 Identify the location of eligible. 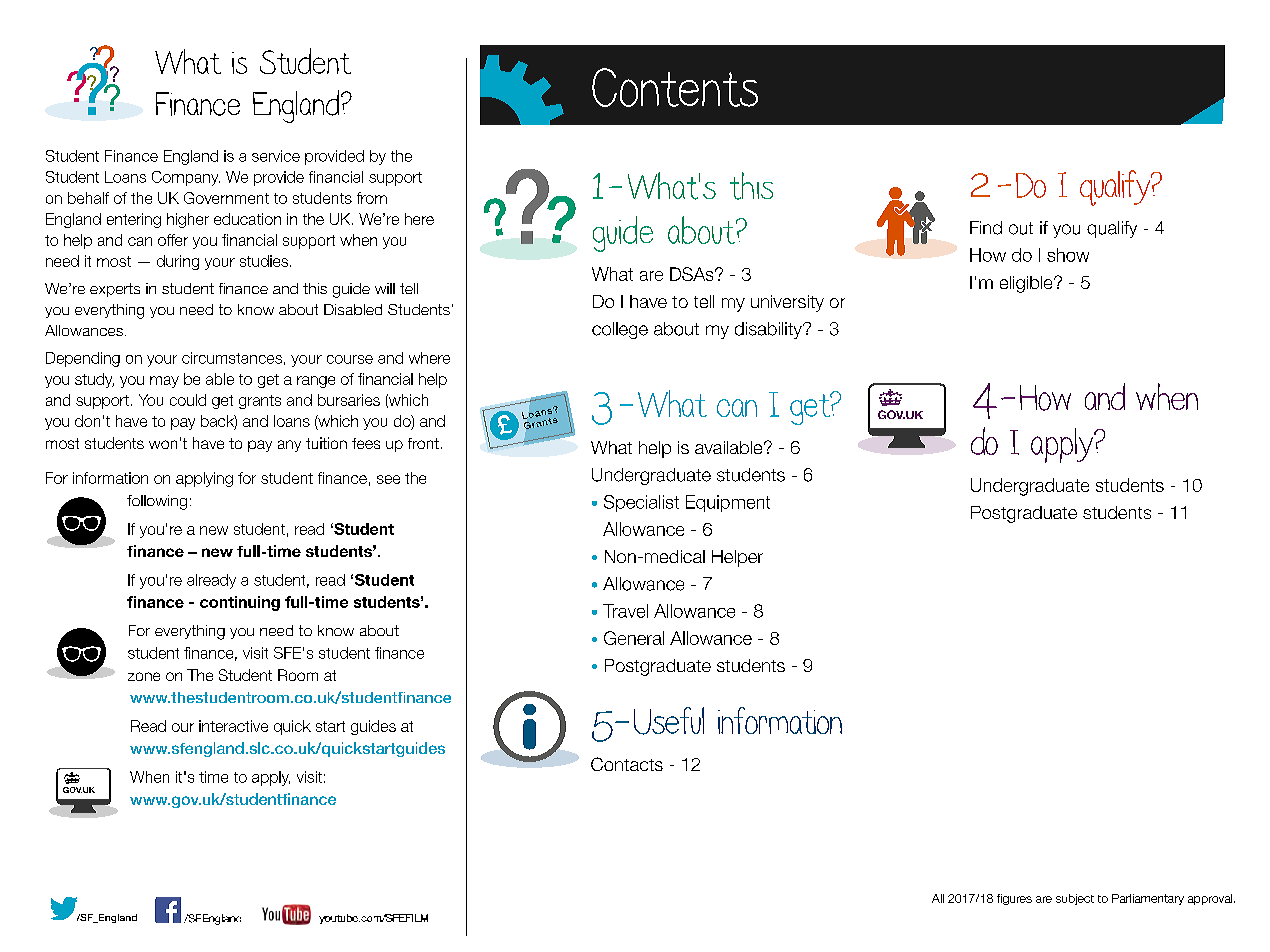
(1027, 284).
